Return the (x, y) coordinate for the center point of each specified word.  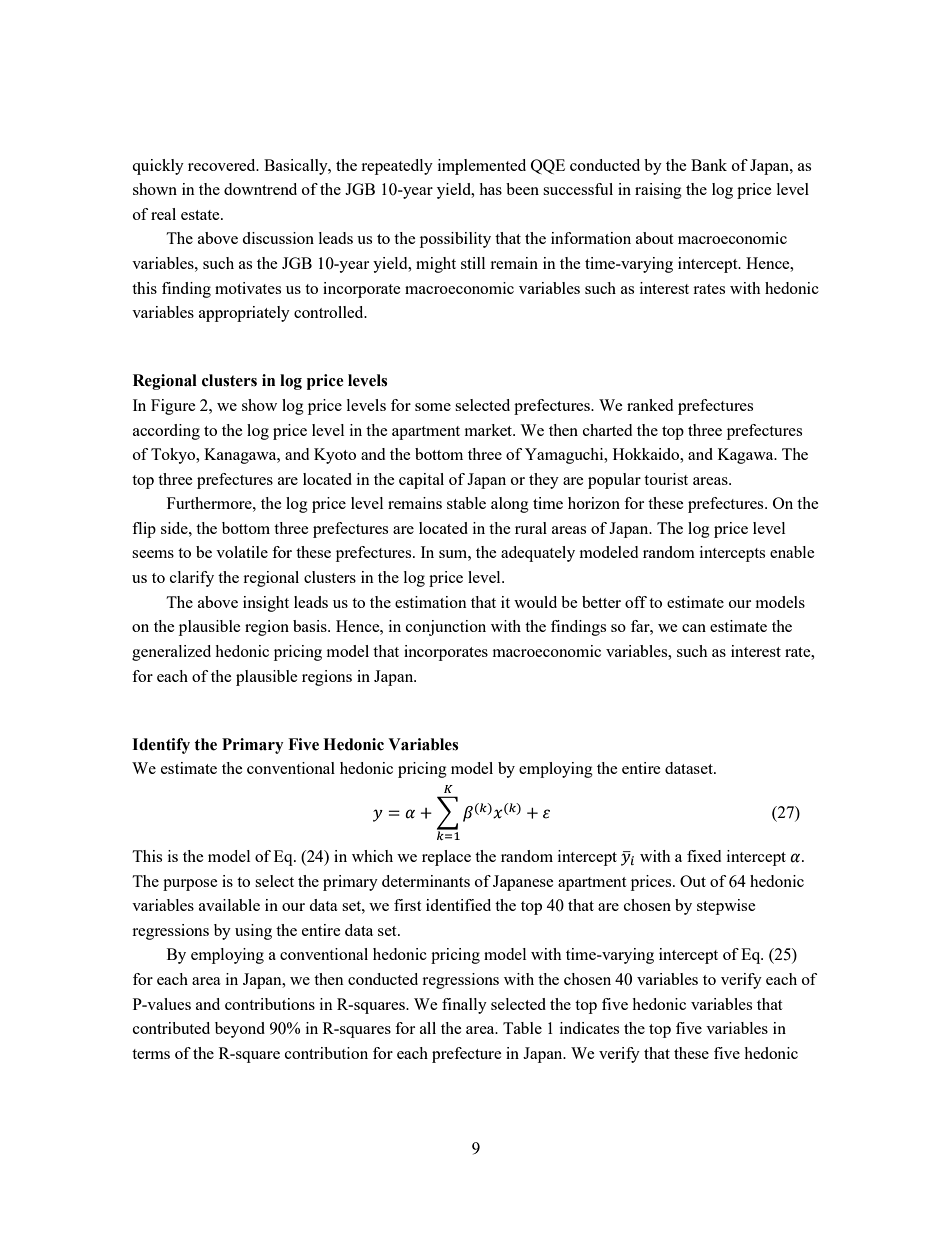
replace (446, 858)
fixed (704, 856)
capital (421, 481)
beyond (240, 1030)
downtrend (260, 189)
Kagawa (747, 456)
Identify (161, 746)
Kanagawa (241, 456)
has (490, 189)
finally (464, 1006)
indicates (589, 1028)
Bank (709, 165)
